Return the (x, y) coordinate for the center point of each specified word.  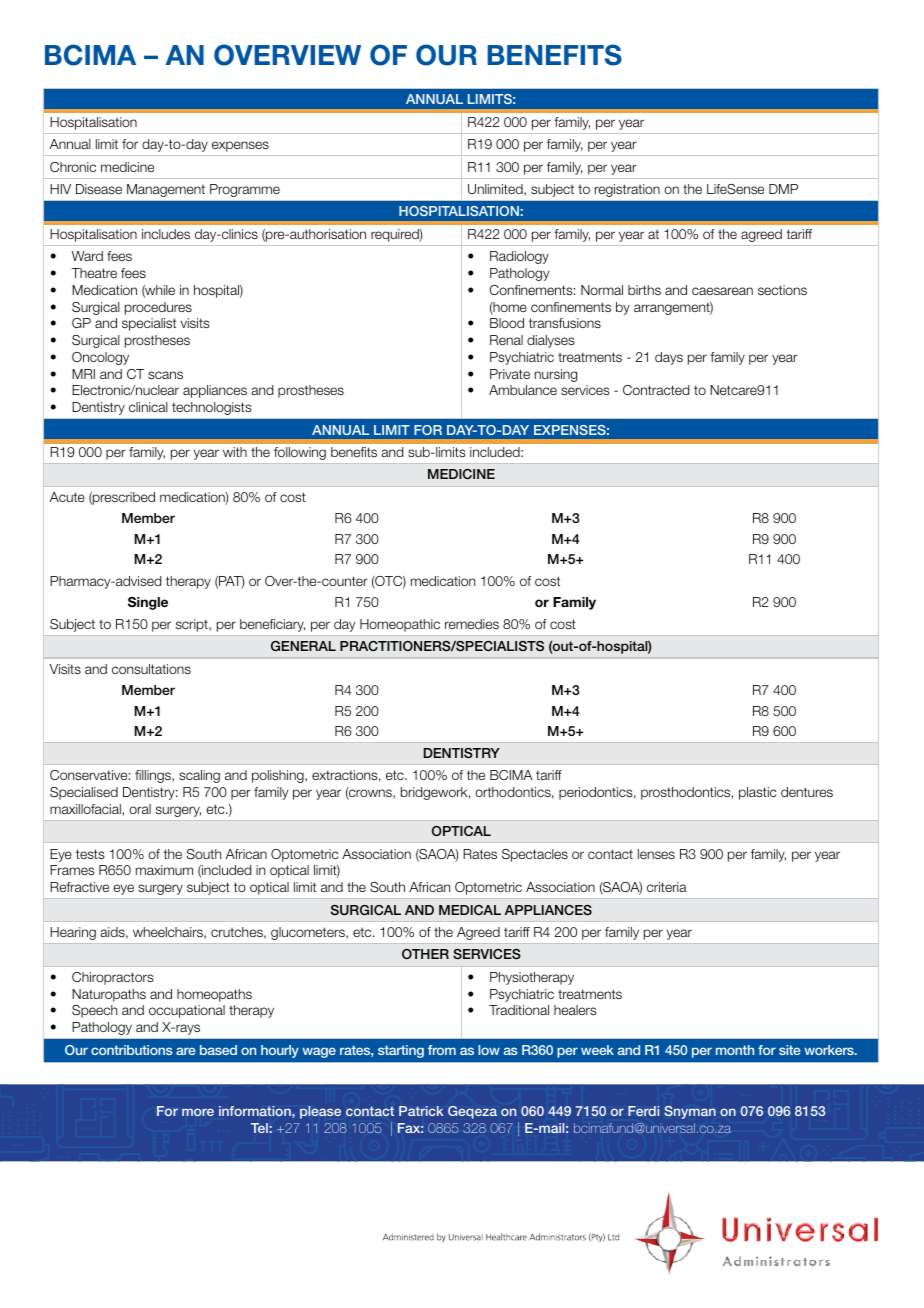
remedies (472, 624)
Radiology (519, 257)
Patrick (421, 1111)
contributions (132, 1050)
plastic (757, 793)
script (193, 625)
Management (166, 190)
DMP (783, 189)
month (735, 1050)
